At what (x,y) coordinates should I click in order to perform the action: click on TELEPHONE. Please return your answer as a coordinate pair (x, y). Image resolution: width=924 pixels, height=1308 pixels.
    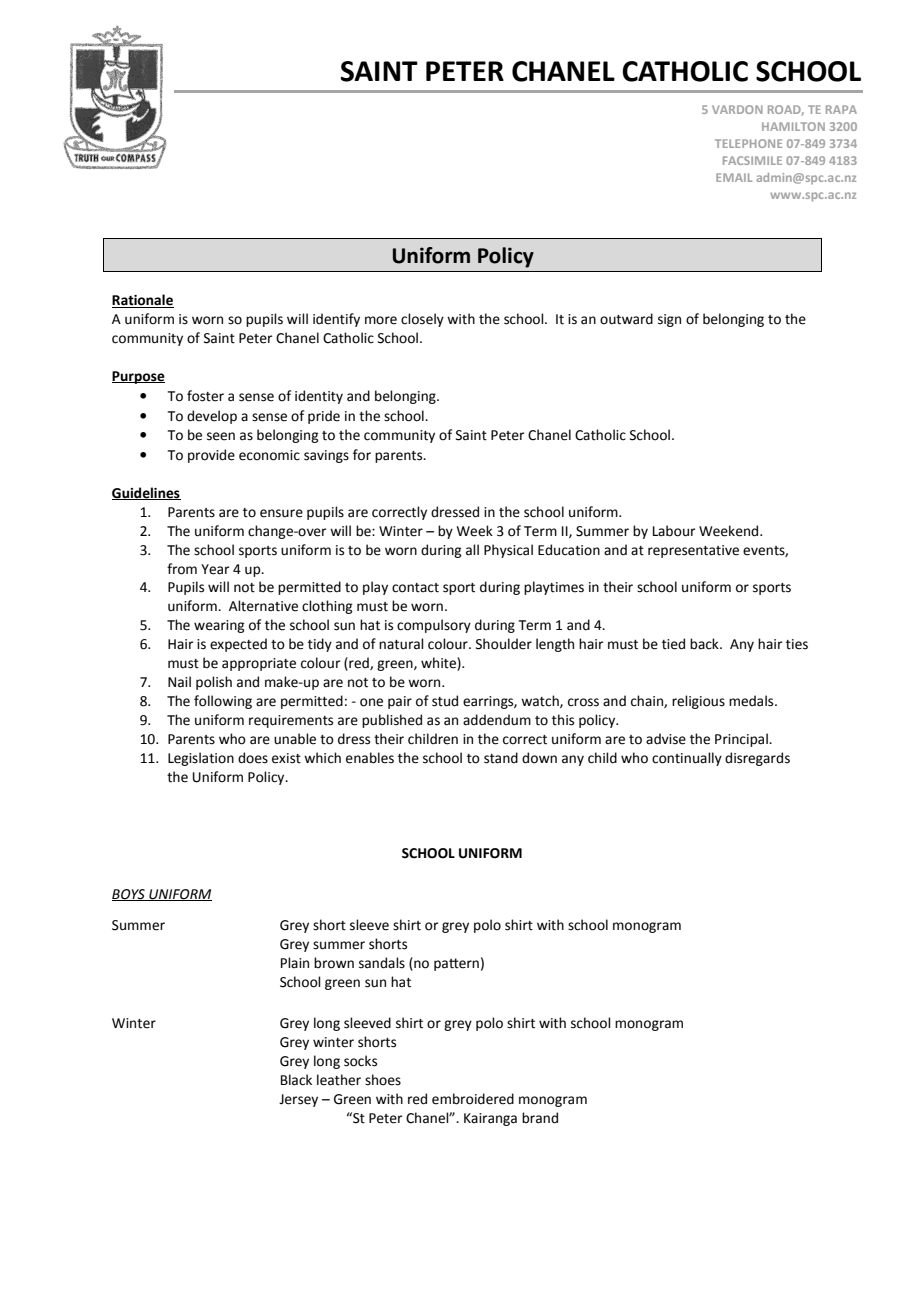
    Looking at the image, I should click on (748, 143).
